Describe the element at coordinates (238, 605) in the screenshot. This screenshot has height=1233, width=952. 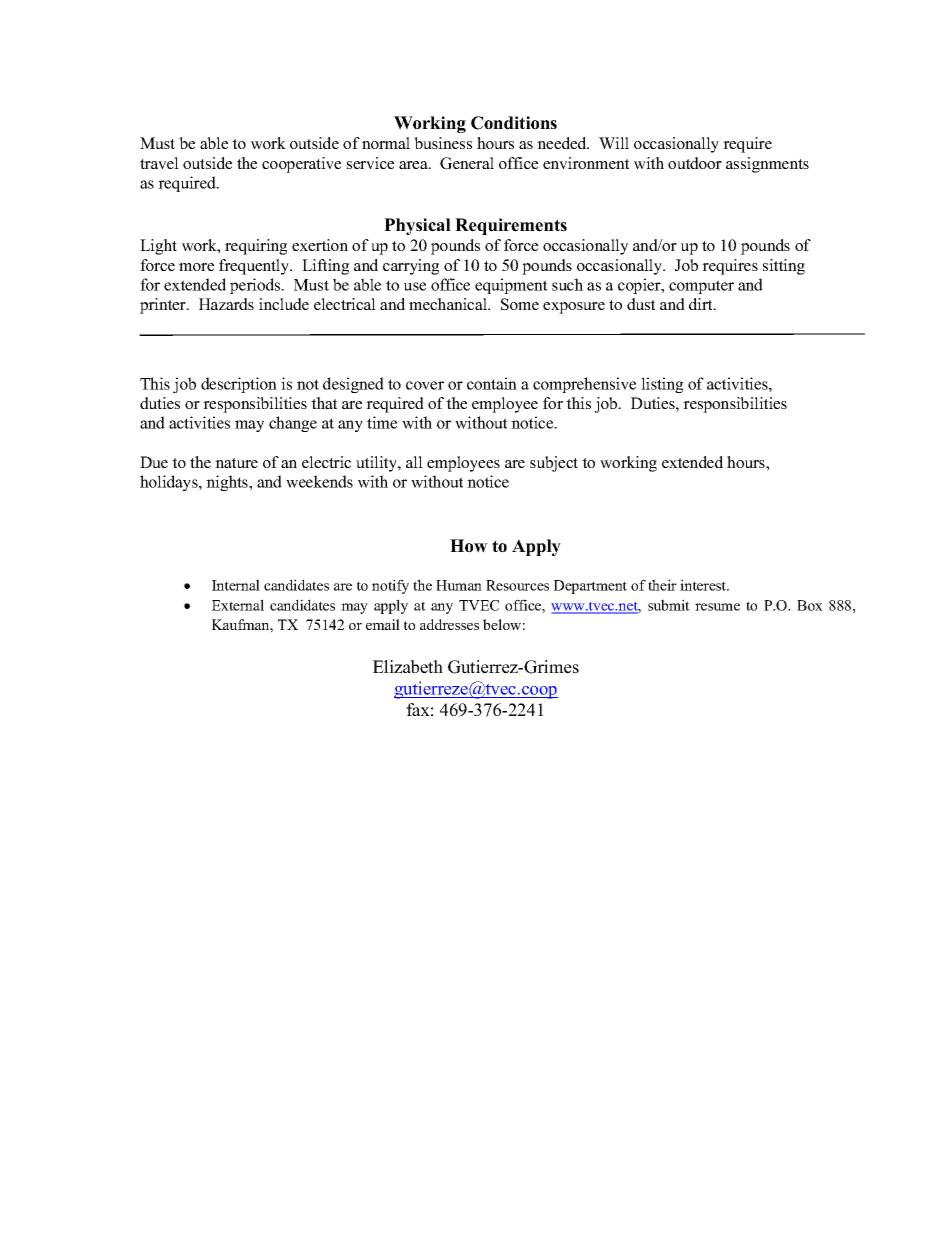
I see `External` at that location.
